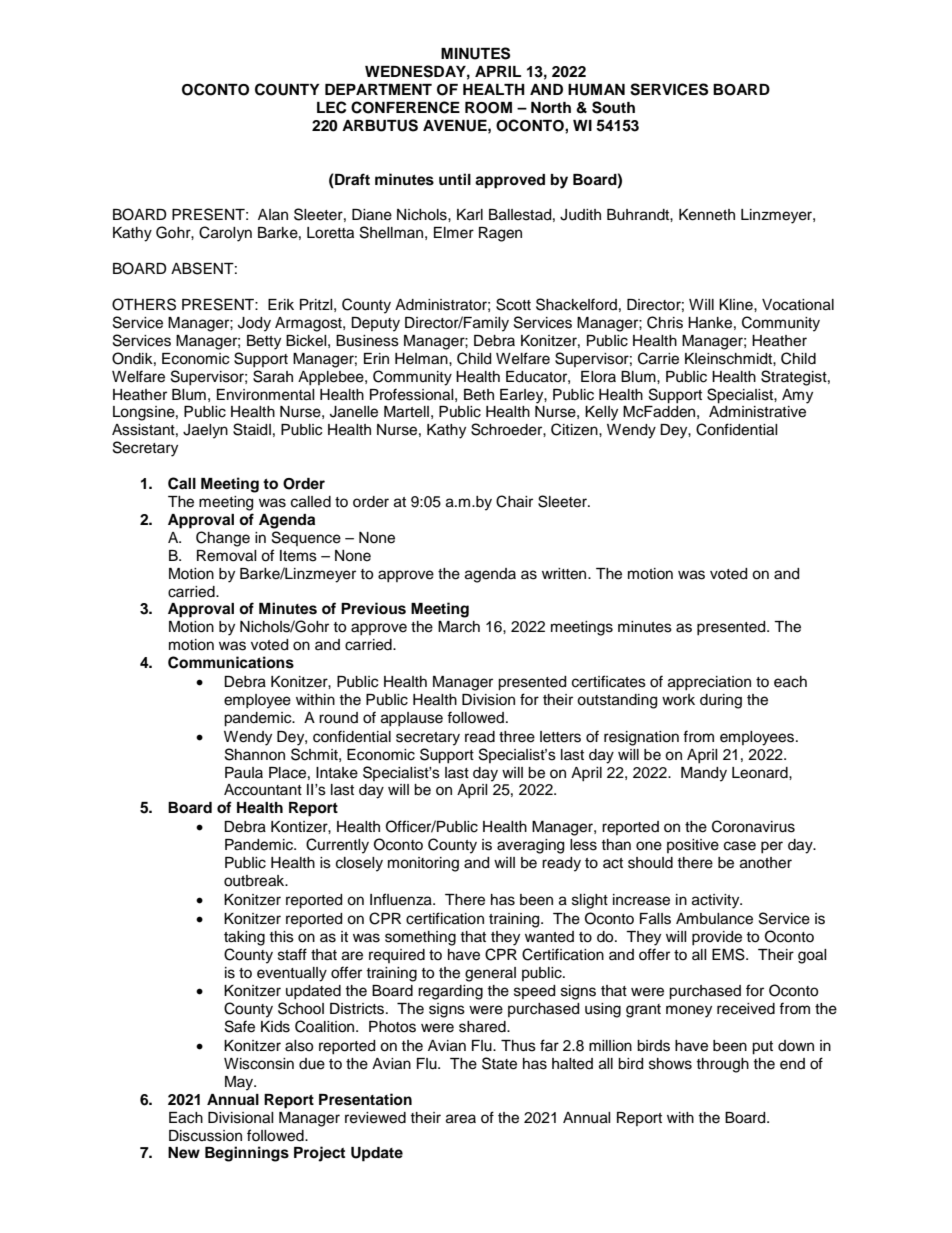  I want to click on March, so click(459, 627).
